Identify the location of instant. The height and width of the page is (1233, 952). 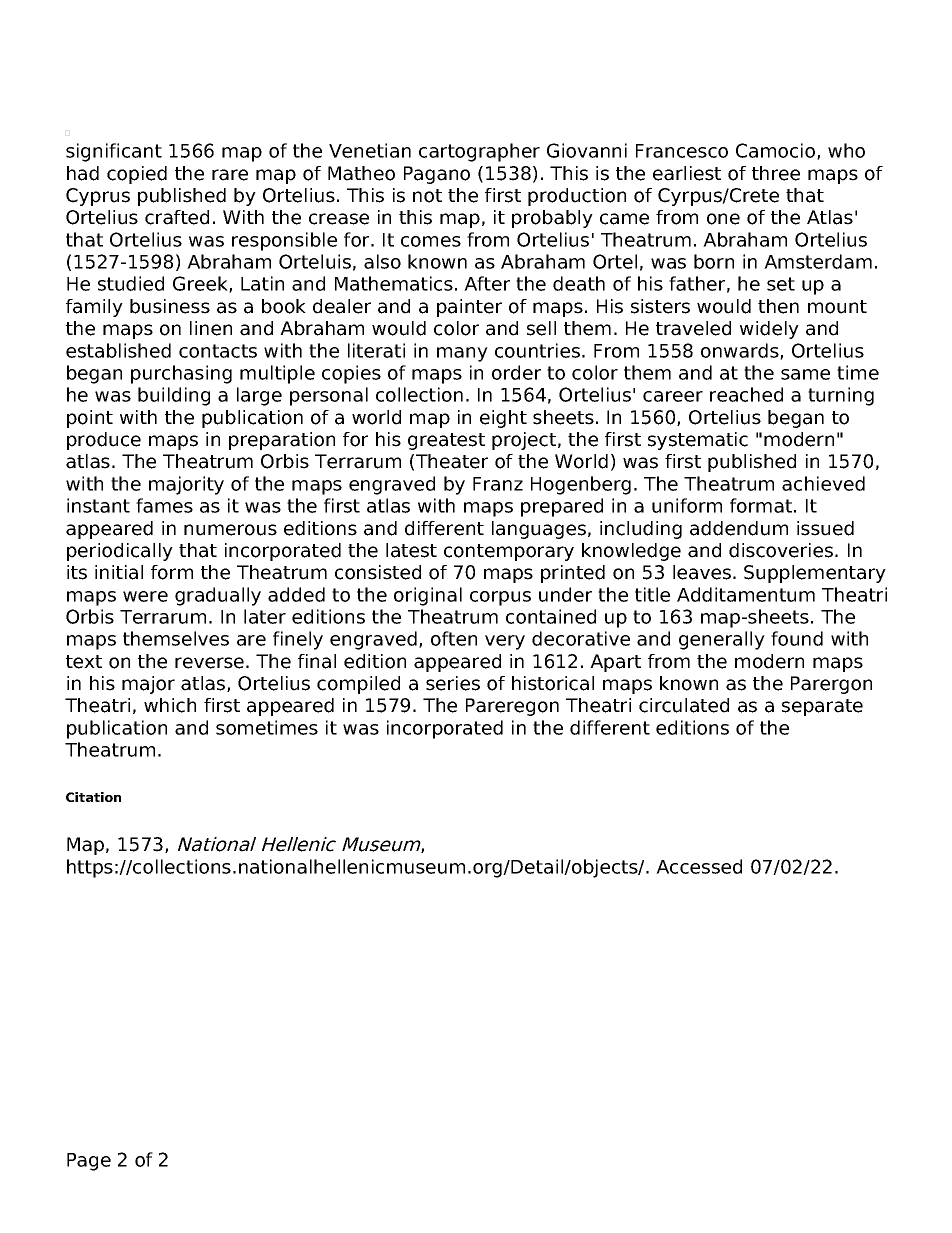
(98, 505).
